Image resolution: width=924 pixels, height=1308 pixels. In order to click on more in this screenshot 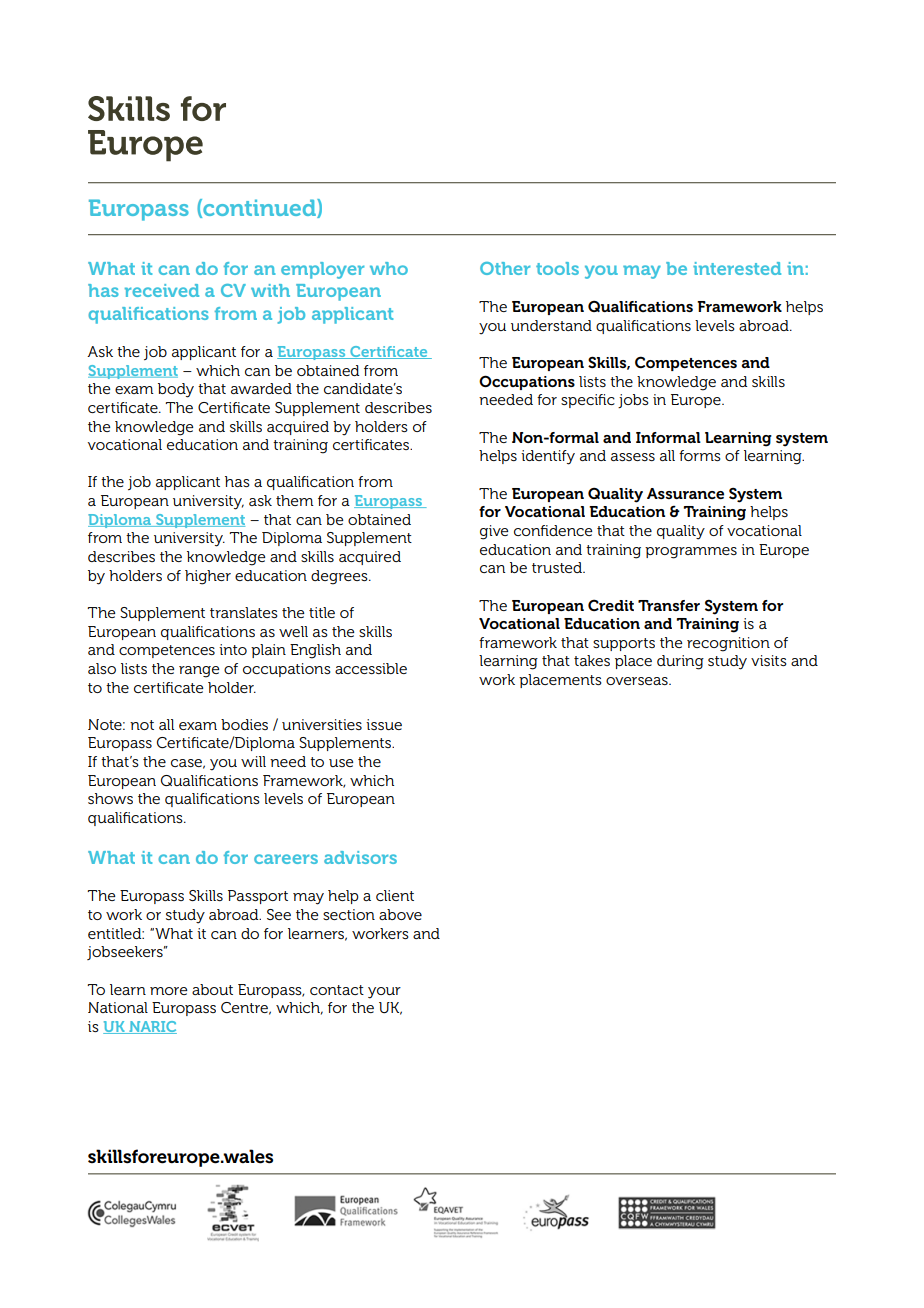, I will do `click(168, 991)`.
